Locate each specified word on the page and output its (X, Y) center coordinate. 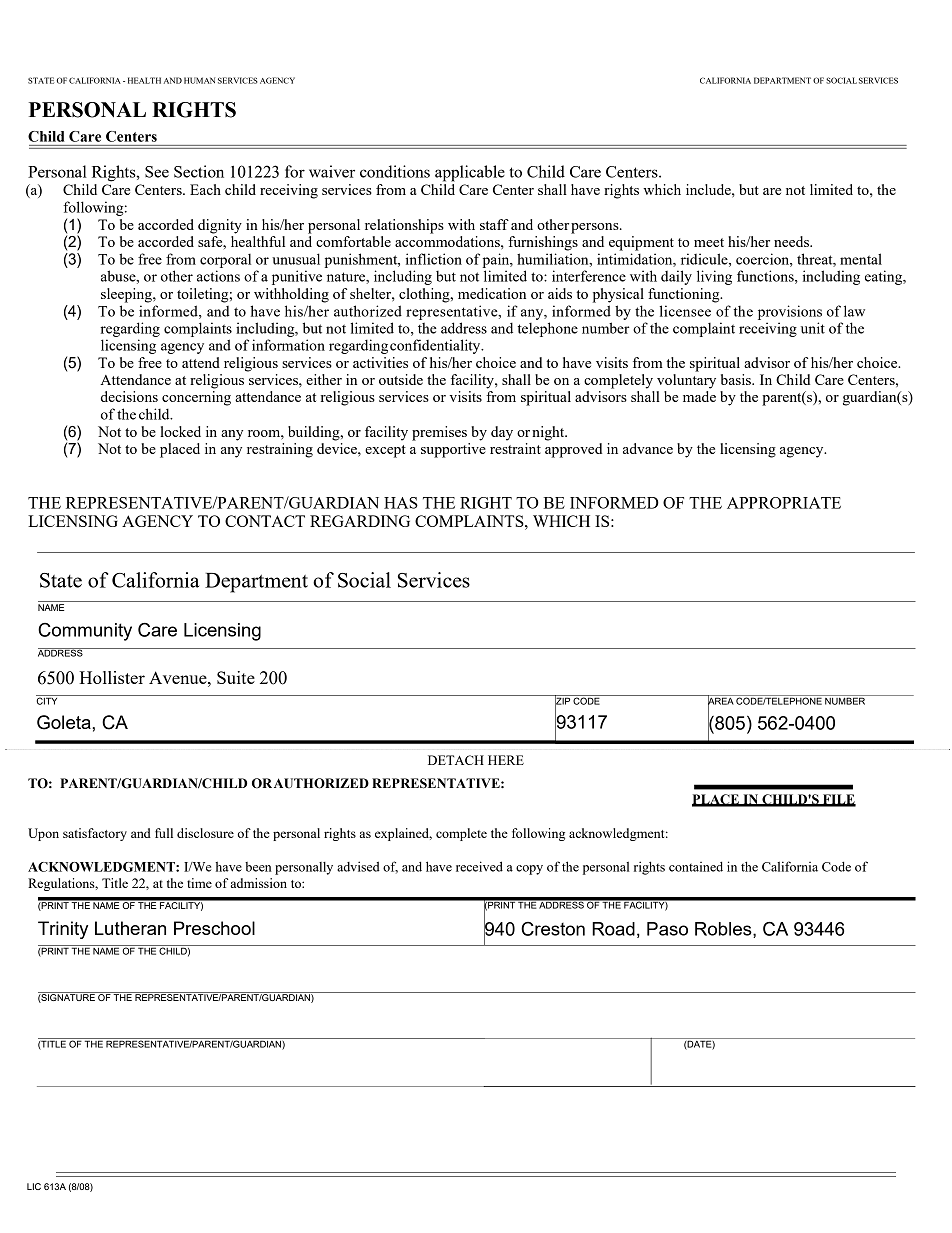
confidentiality (436, 346)
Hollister (112, 677)
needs (793, 241)
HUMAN (199, 80)
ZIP (563, 701)
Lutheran (130, 928)
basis (737, 379)
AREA (721, 701)
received (479, 866)
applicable (470, 173)
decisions (129, 396)
